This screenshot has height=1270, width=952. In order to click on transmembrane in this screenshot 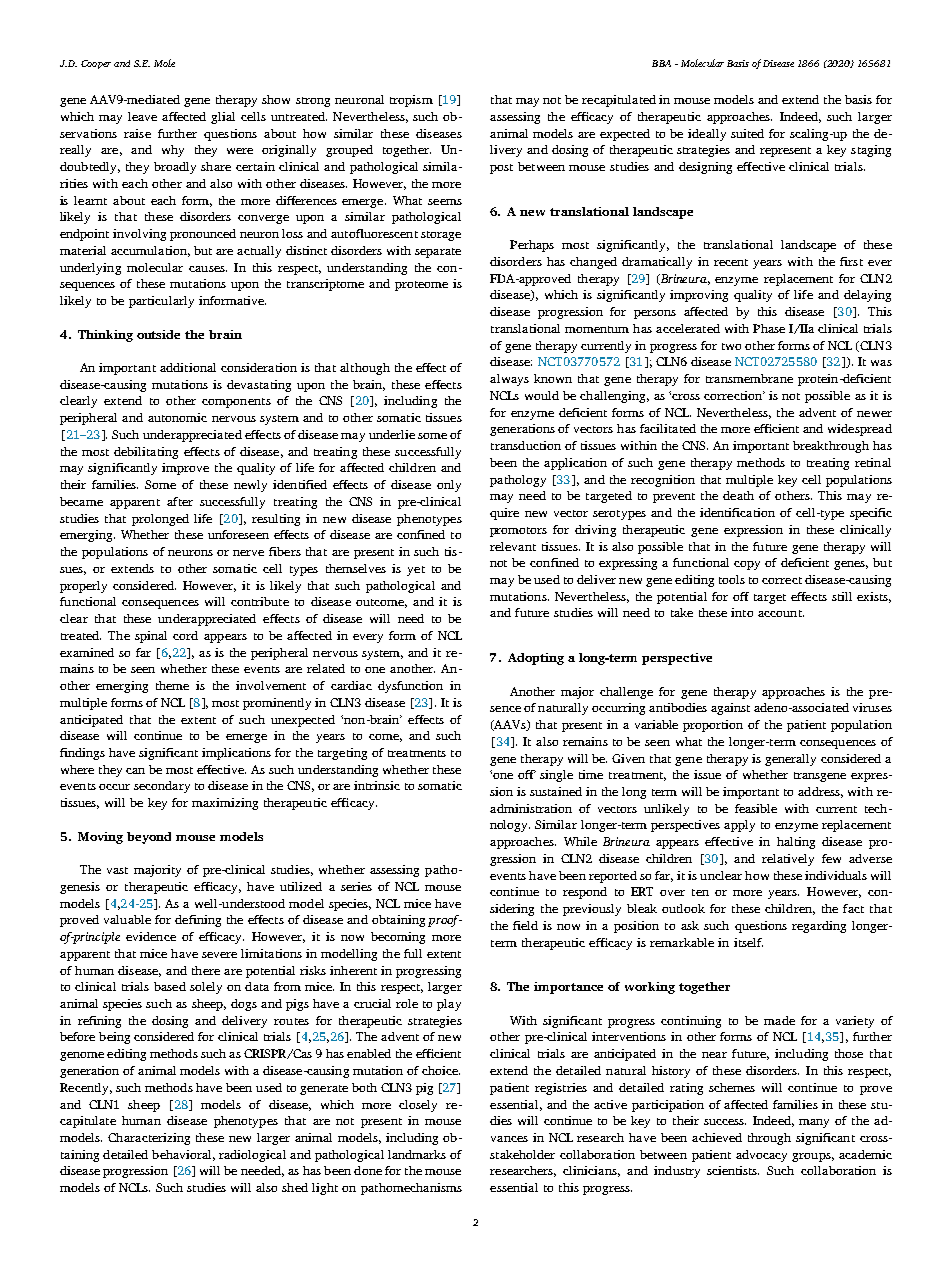, I will do `click(749, 378)`.
